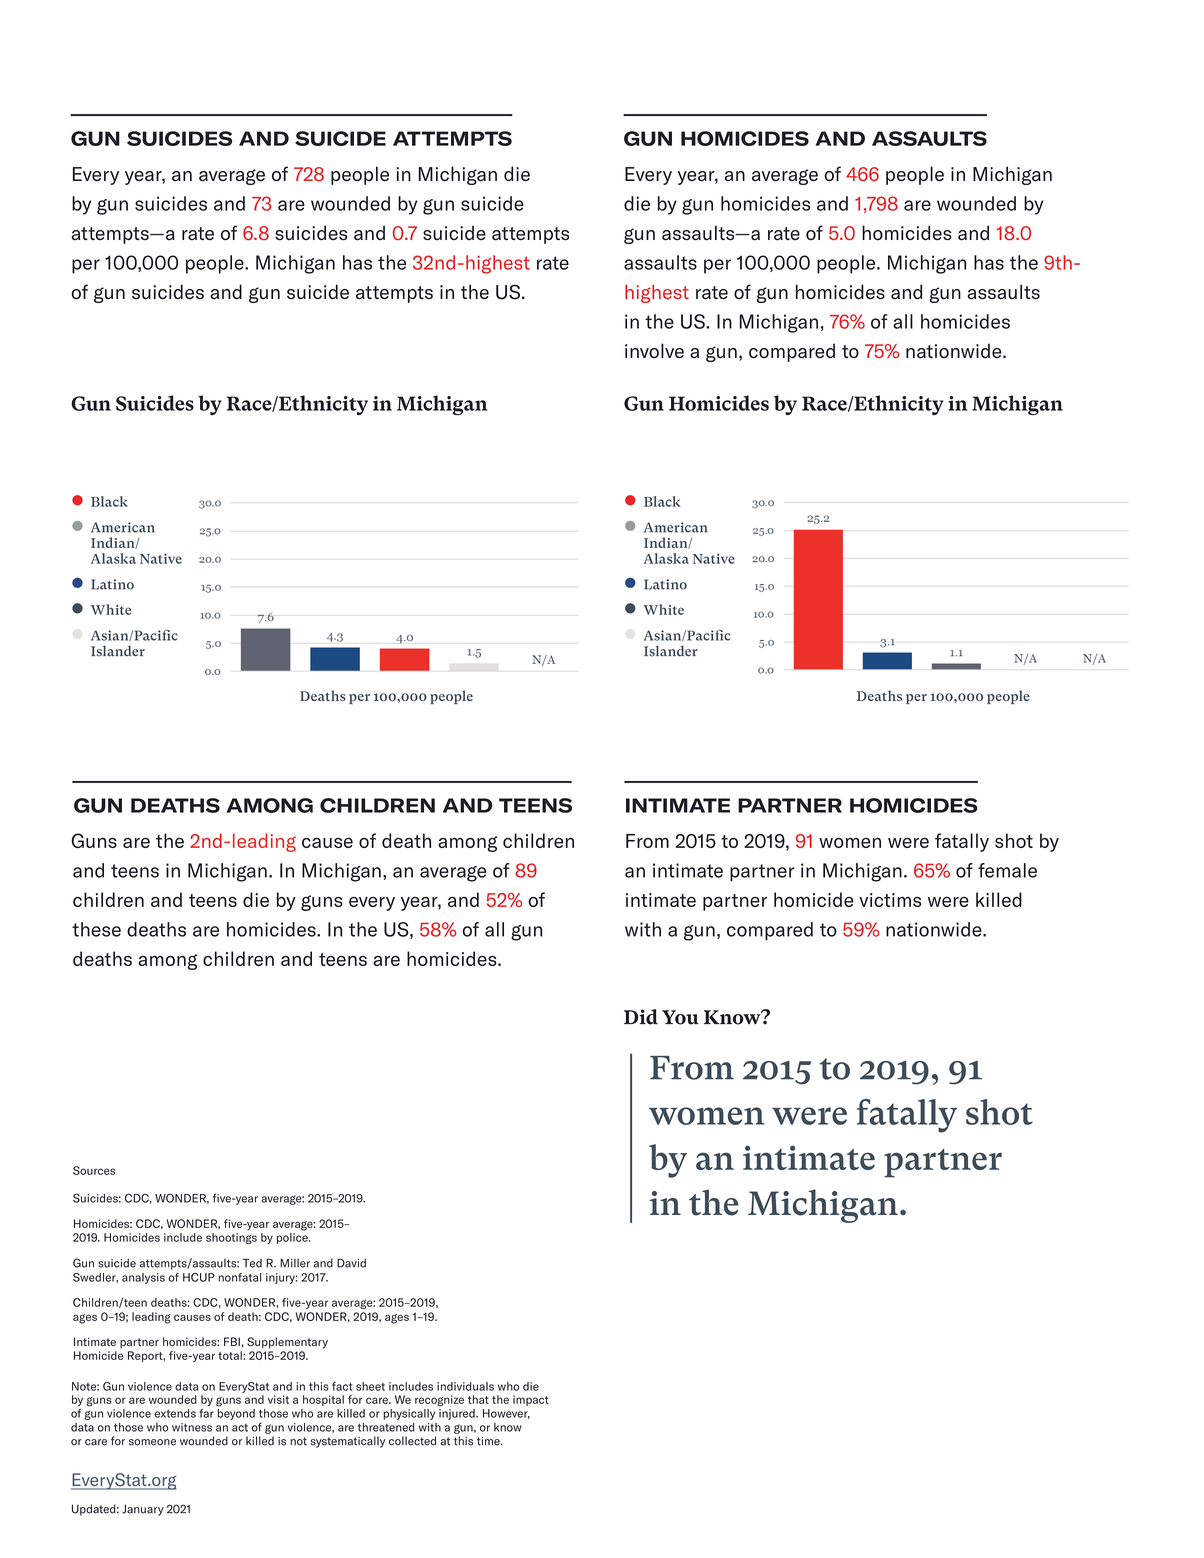  I want to click on female, so click(1007, 870).
